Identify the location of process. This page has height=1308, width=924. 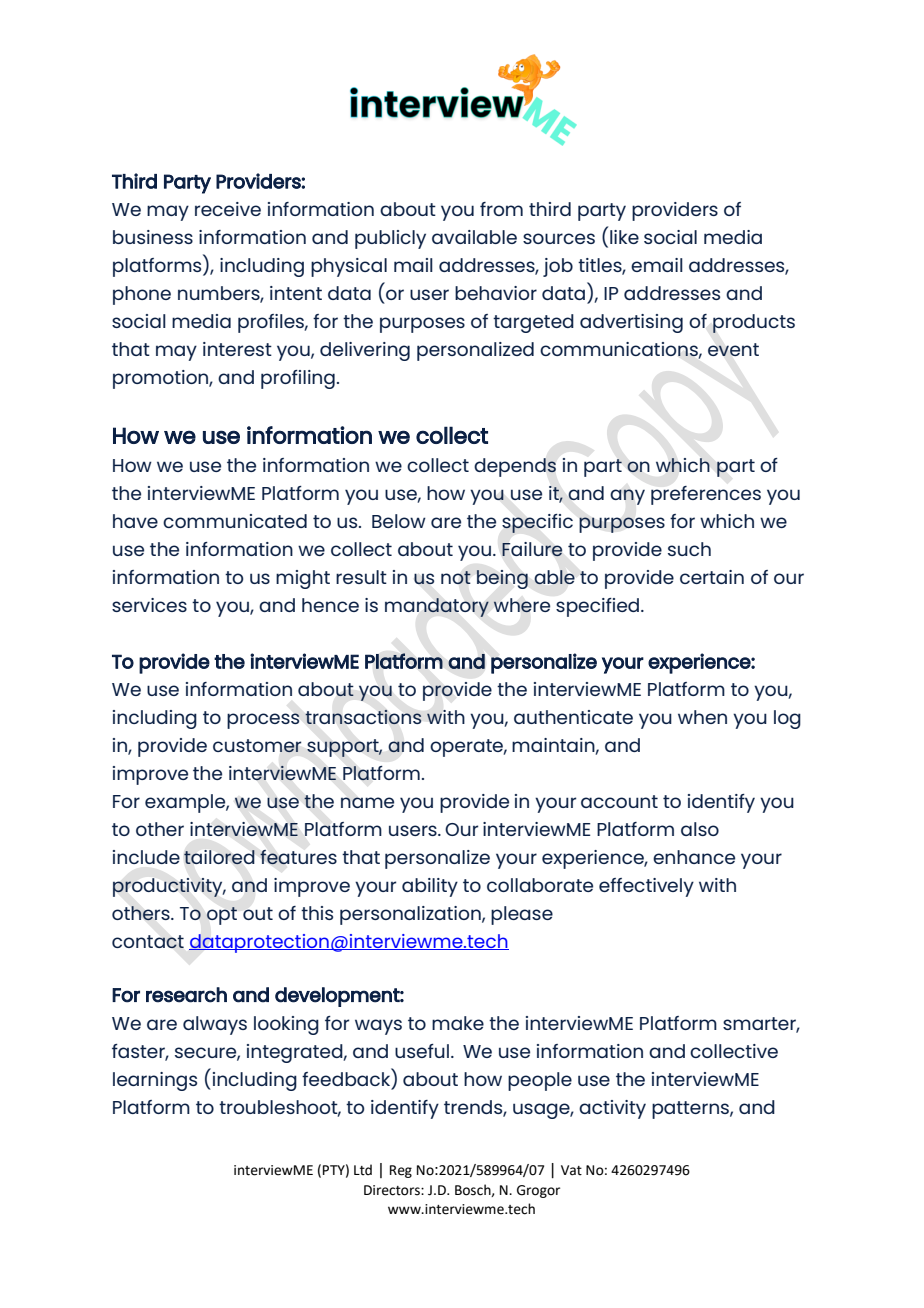
(263, 721).
